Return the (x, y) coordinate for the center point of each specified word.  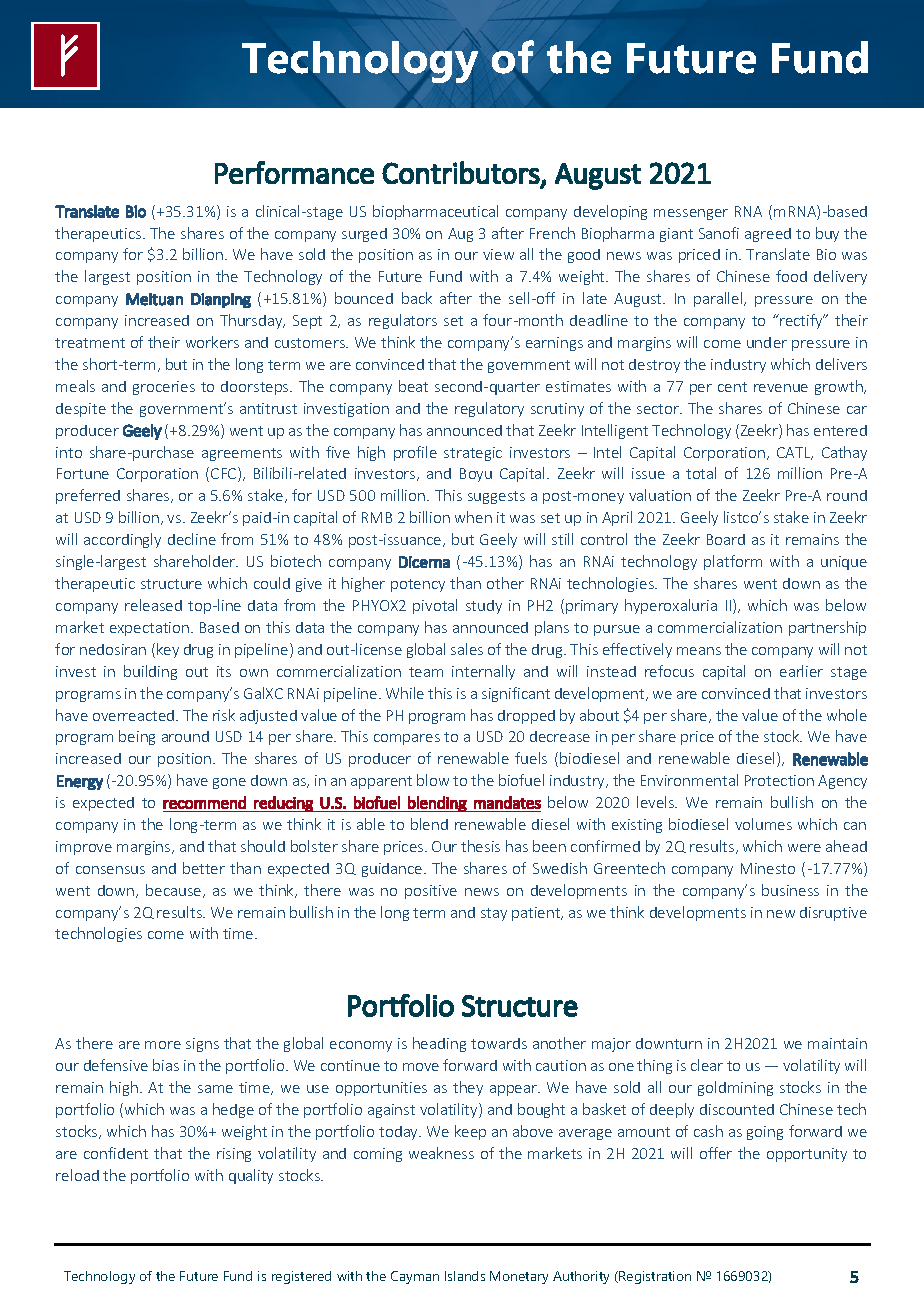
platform (733, 562)
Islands (465, 1276)
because (175, 891)
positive (431, 892)
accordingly (122, 540)
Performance (294, 172)
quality (251, 1176)
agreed (768, 235)
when (473, 517)
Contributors (461, 172)
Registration (654, 1277)
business (790, 890)
